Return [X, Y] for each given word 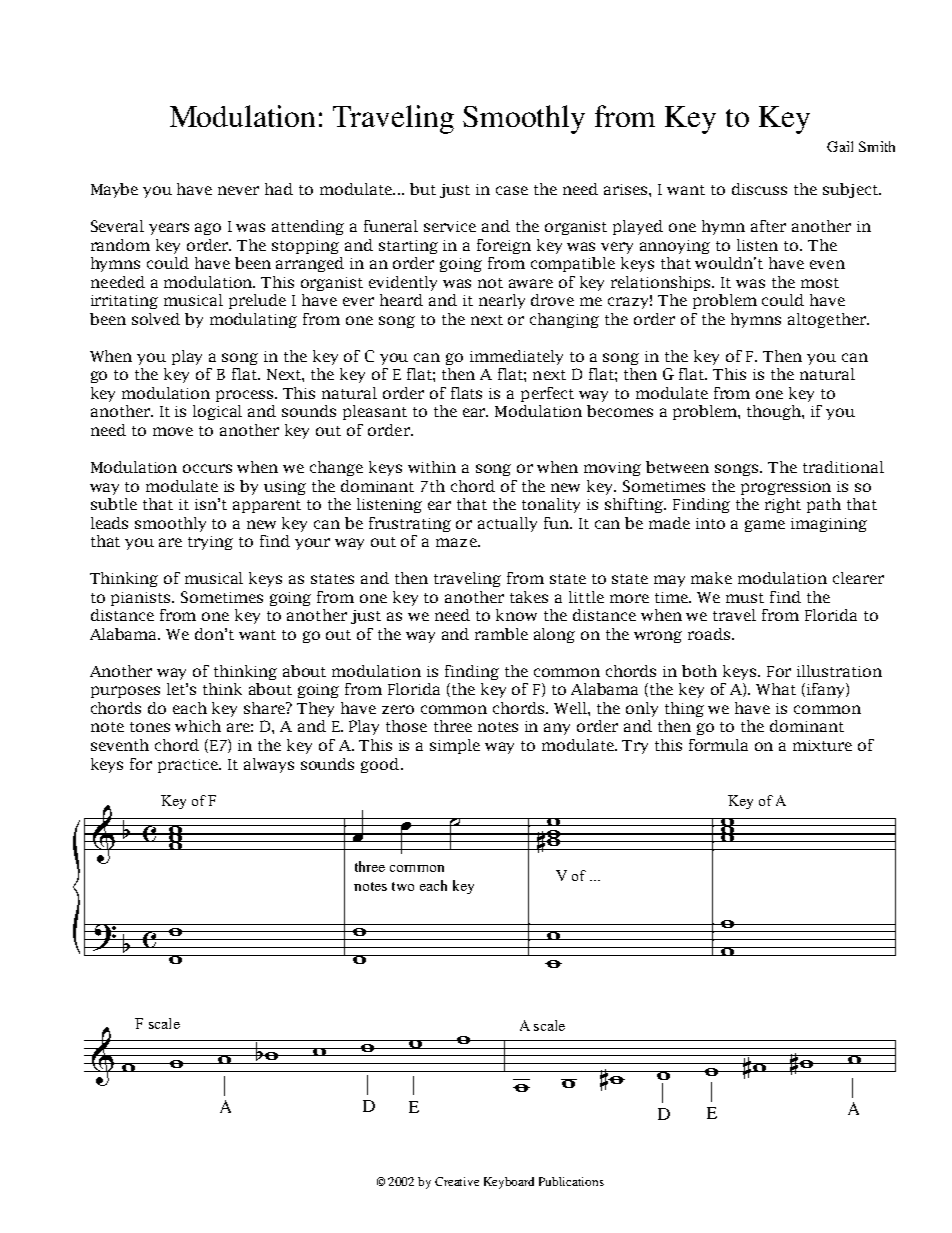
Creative [457, 1181]
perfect [547, 394]
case [512, 190]
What [776, 689]
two [403, 886]
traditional [843, 467]
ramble [501, 634]
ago [208, 229]
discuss [759, 189]
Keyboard [509, 1183]
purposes [125, 692]
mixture [822, 745]
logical [217, 412]
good [381, 765]
